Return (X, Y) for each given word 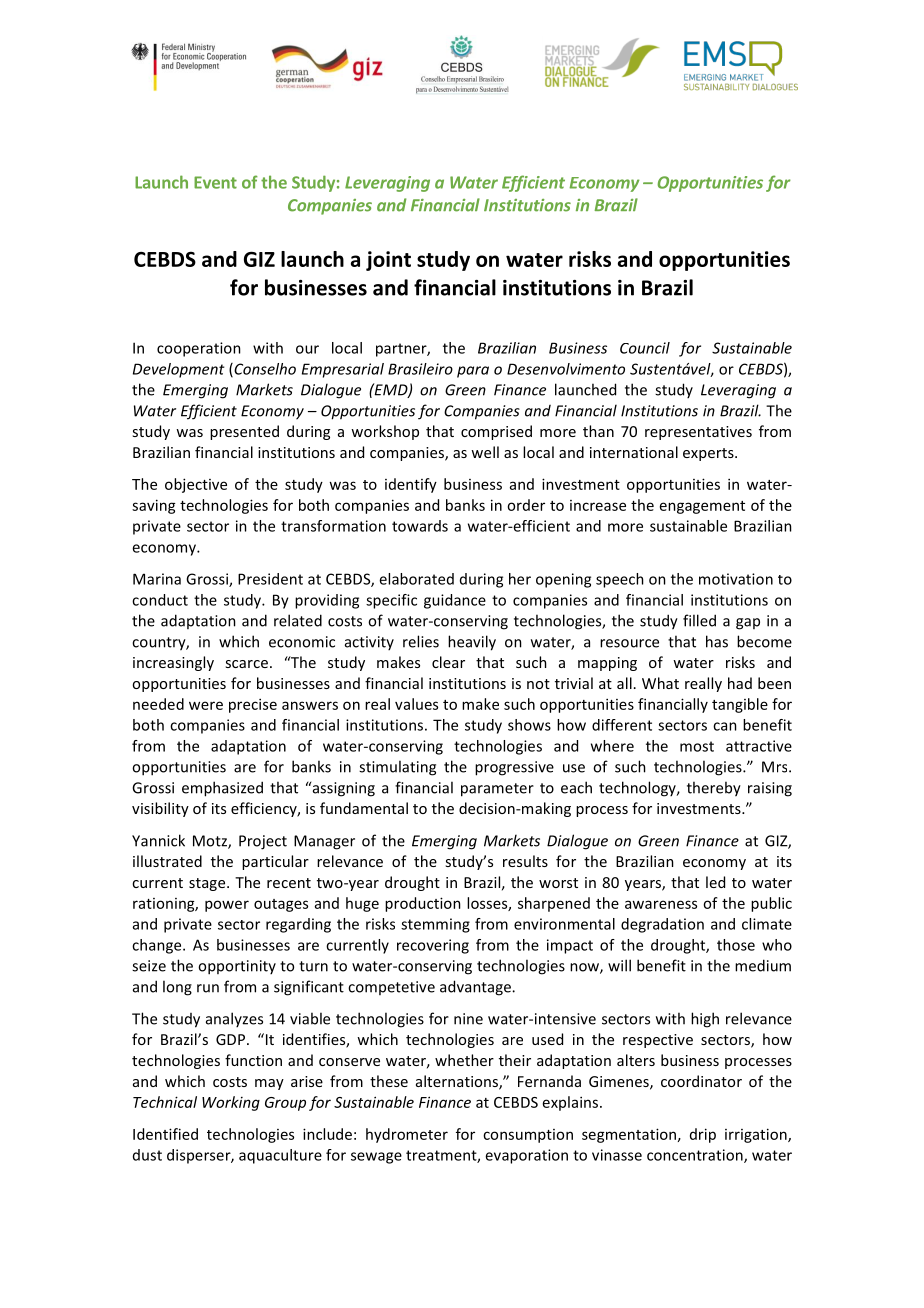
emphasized (222, 789)
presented (244, 432)
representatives (698, 433)
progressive (514, 768)
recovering (433, 946)
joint (388, 261)
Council (645, 348)
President (270, 579)
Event (215, 182)
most (697, 746)
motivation (736, 579)
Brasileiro (420, 369)
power (227, 906)
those (736, 945)
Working (231, 1103)
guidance (455, 601)
